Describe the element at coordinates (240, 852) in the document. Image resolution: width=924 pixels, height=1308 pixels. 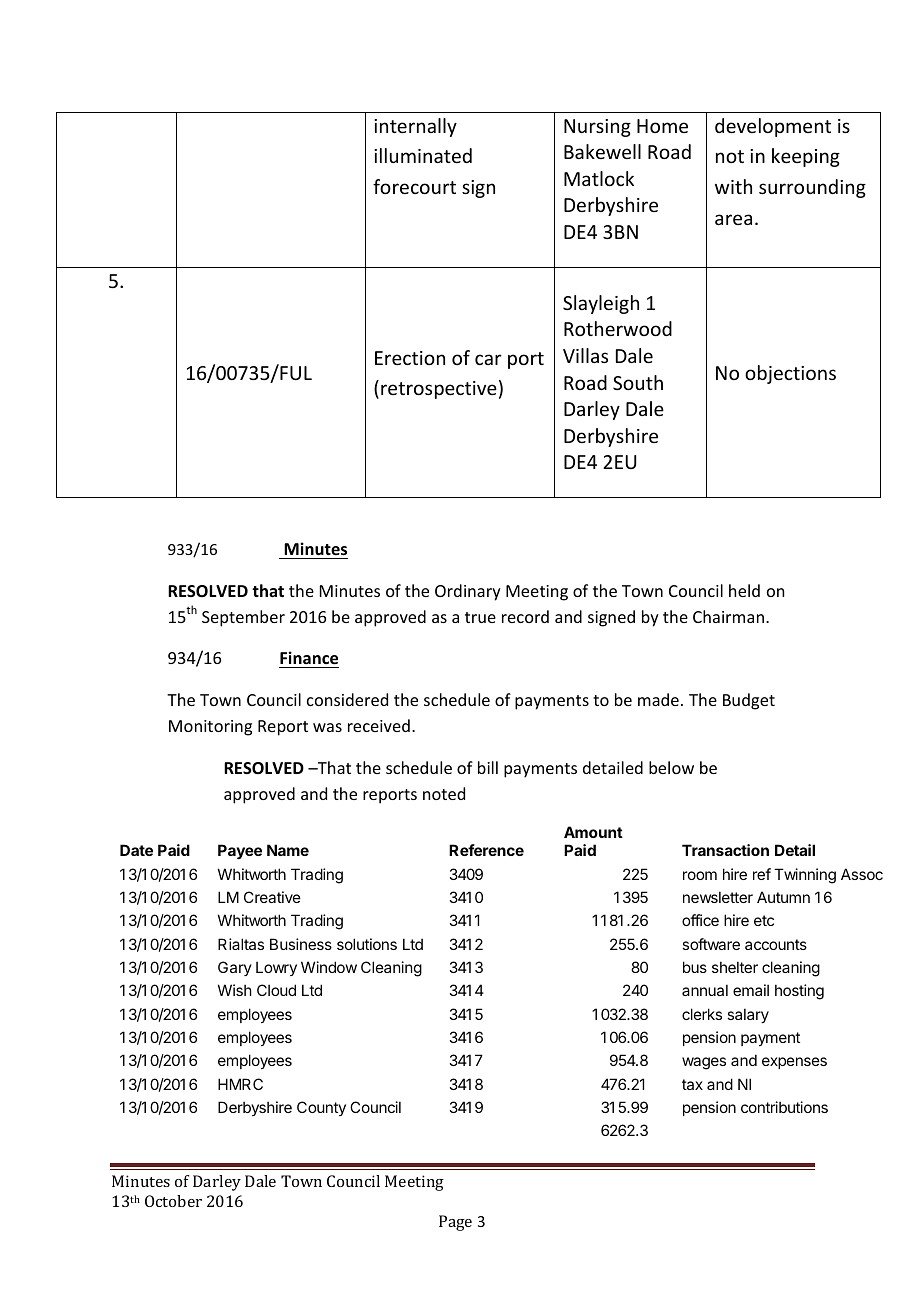
I see `Payee` at that location.
